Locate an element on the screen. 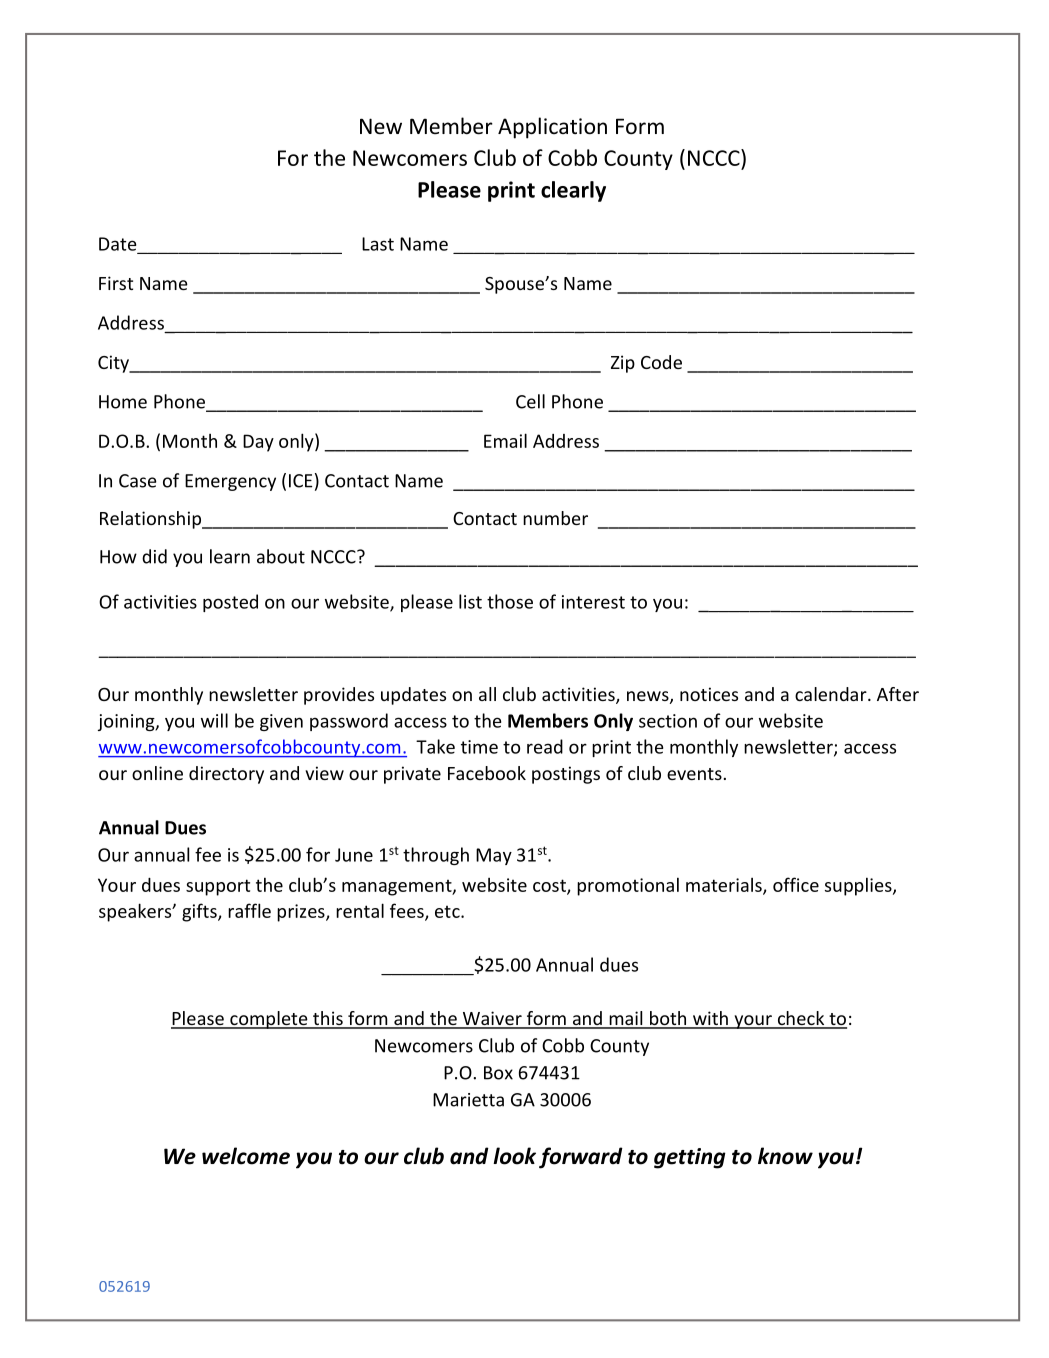 The width and height of the screenshot is (1049, 1358). First is located at coordinates (116, 283).
